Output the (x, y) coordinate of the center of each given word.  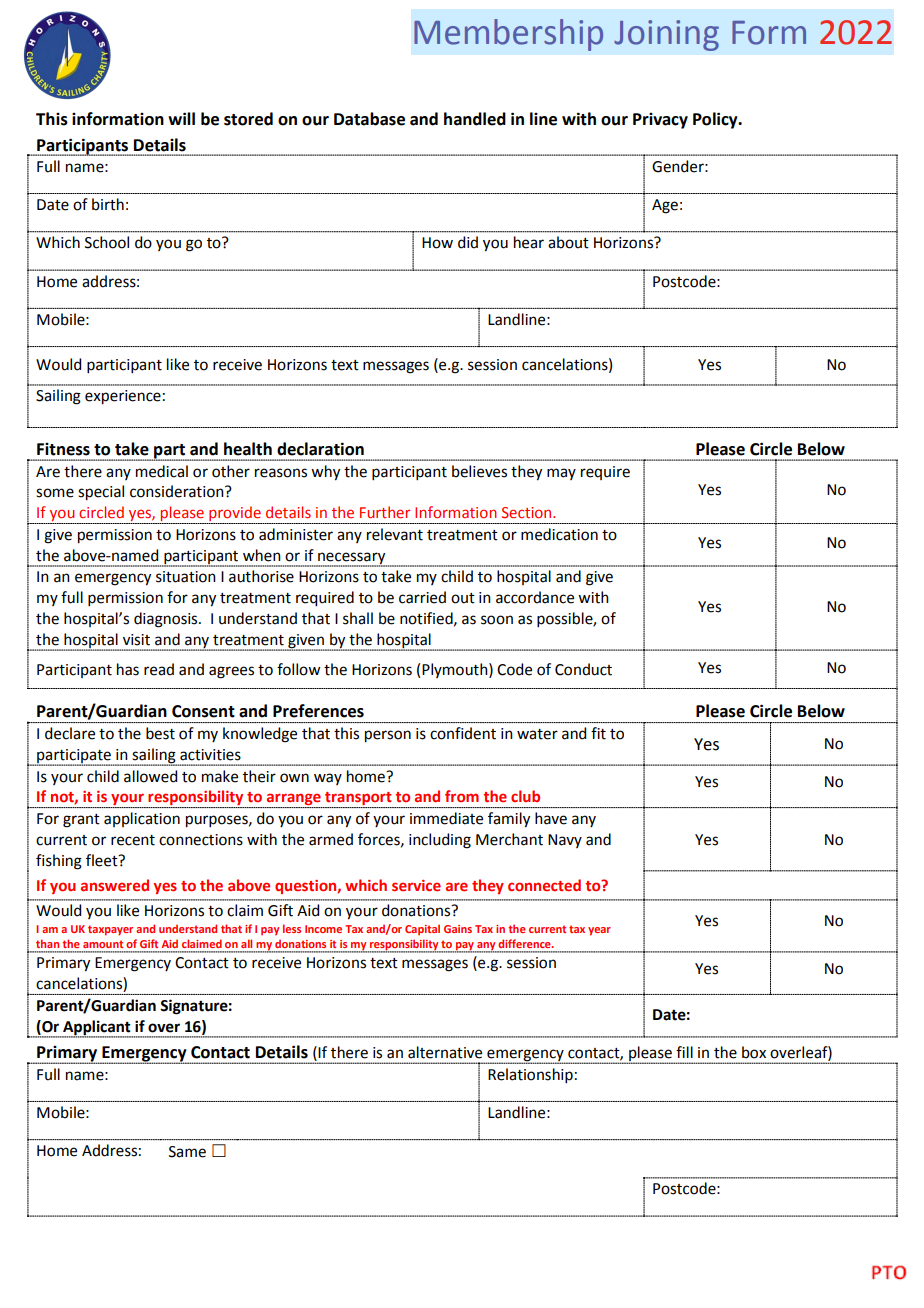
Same (187, 1152)
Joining (666, 35)
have (551, 818)
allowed (150, 776)
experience (123, 397)
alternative (445, 1052)
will (181, 118)
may (561, 474)
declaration (320, 449)
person (388, 736)
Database (369, 119)
